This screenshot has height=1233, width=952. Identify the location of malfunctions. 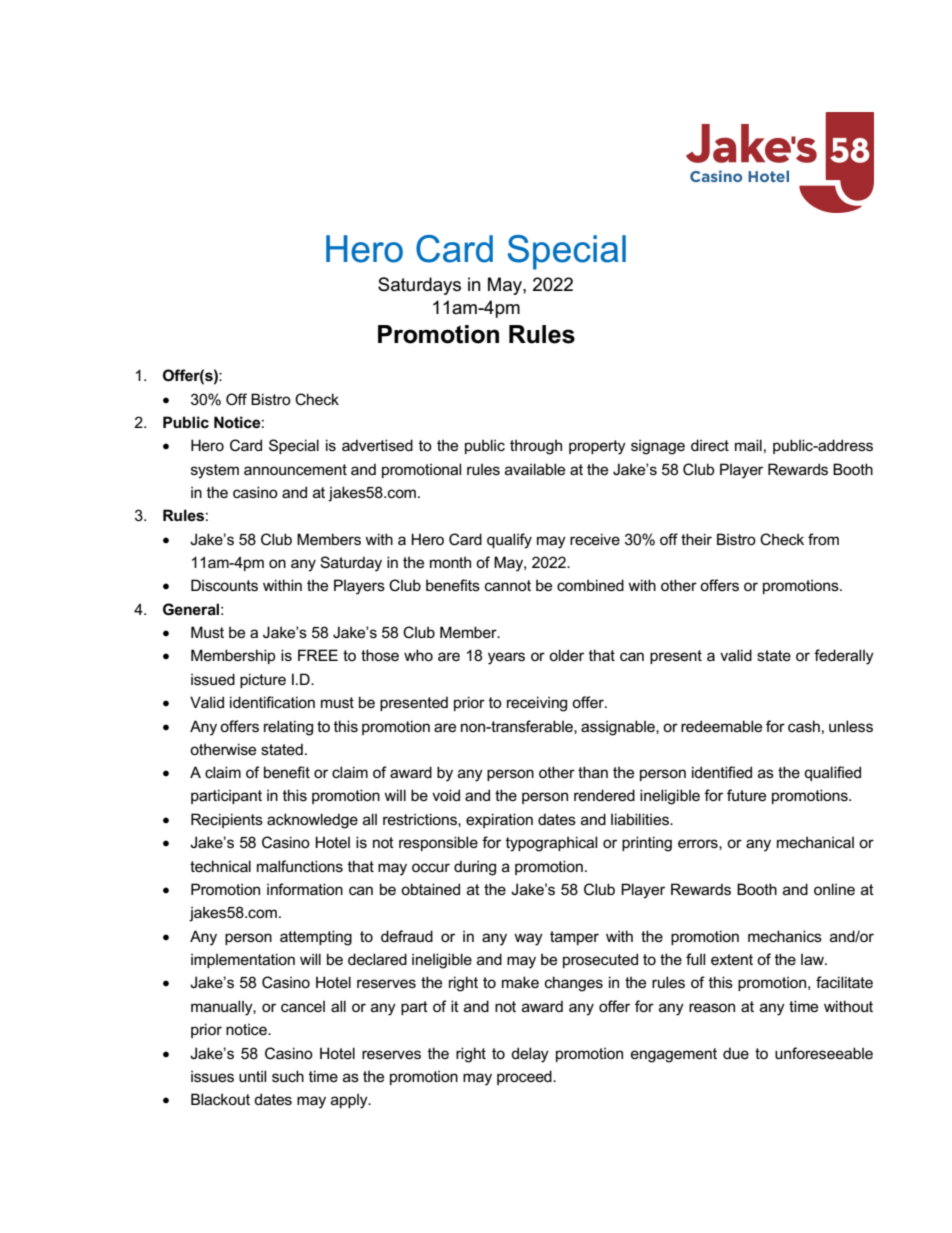
(300, 866).
